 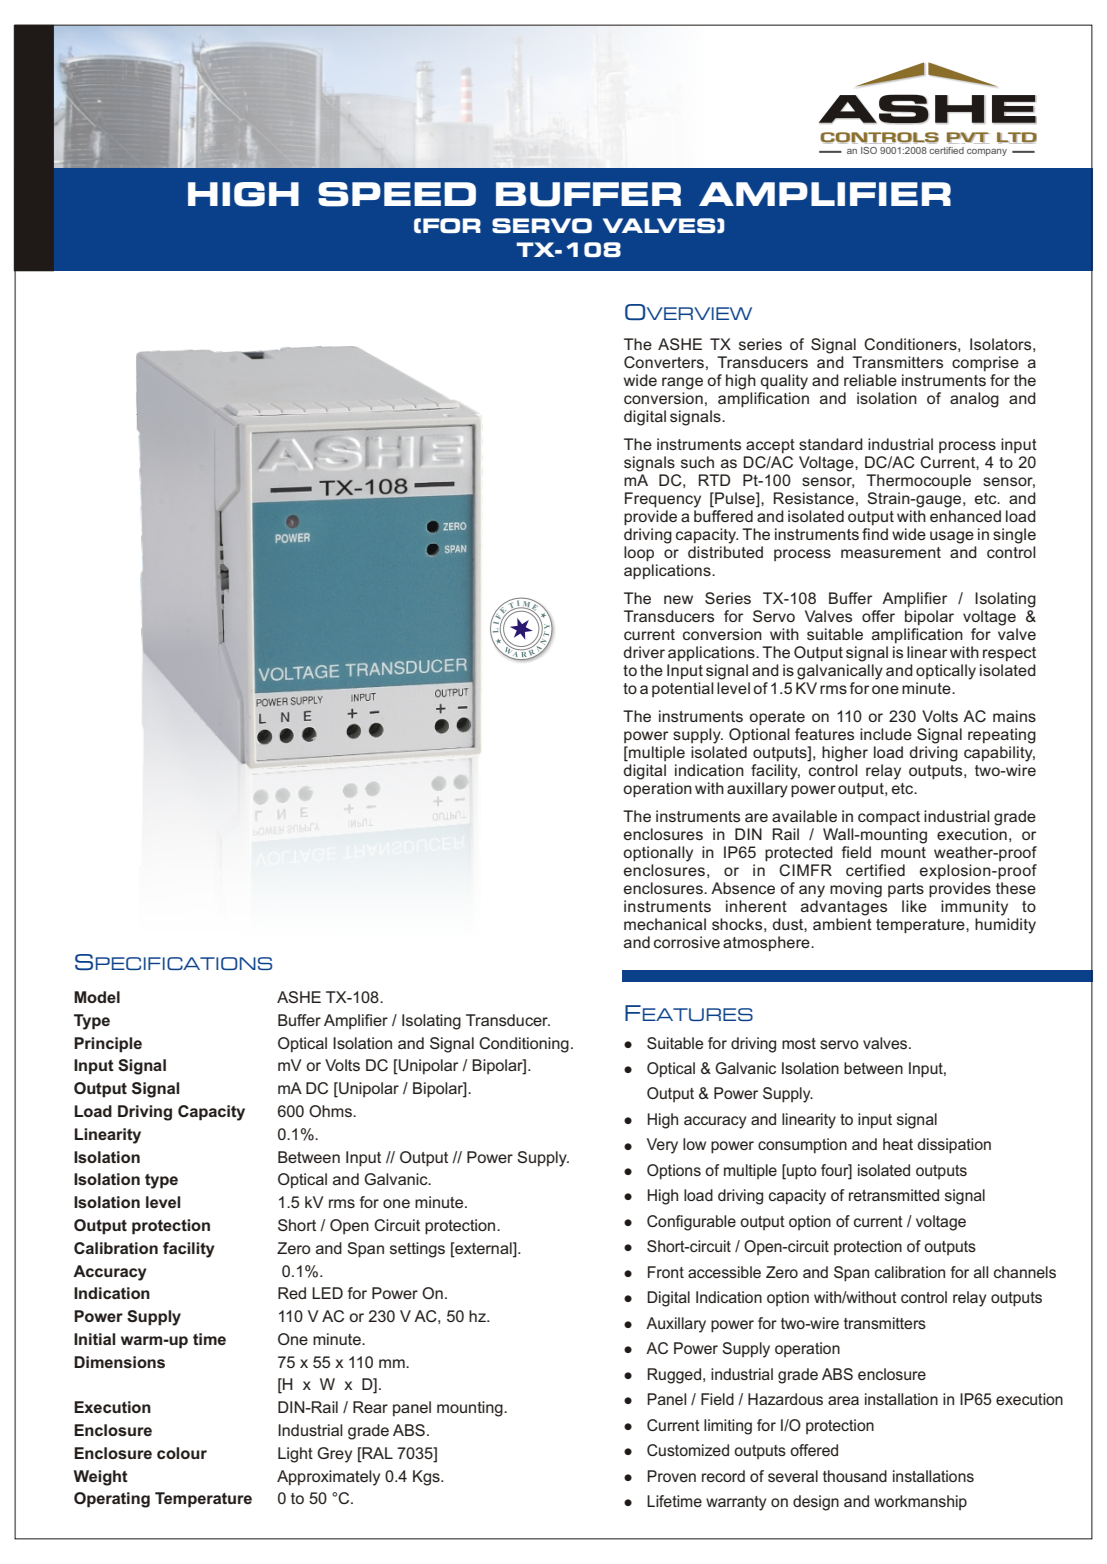 What do you see at coordinates (664, 362) in the image?
I see `Converters` at bounding box center [664, 362].
